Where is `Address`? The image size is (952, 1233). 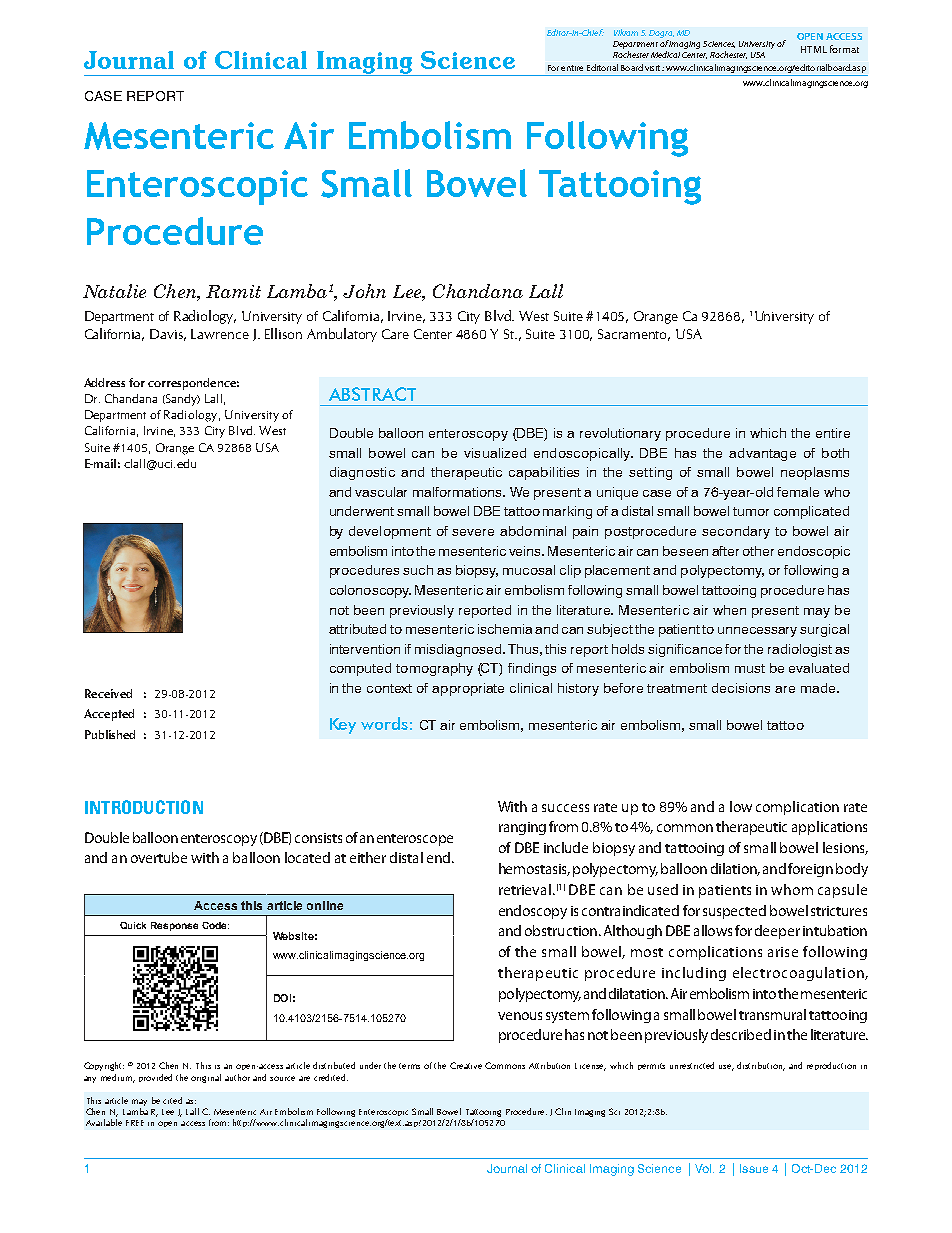 Address is located at coordinates (104, 382).
